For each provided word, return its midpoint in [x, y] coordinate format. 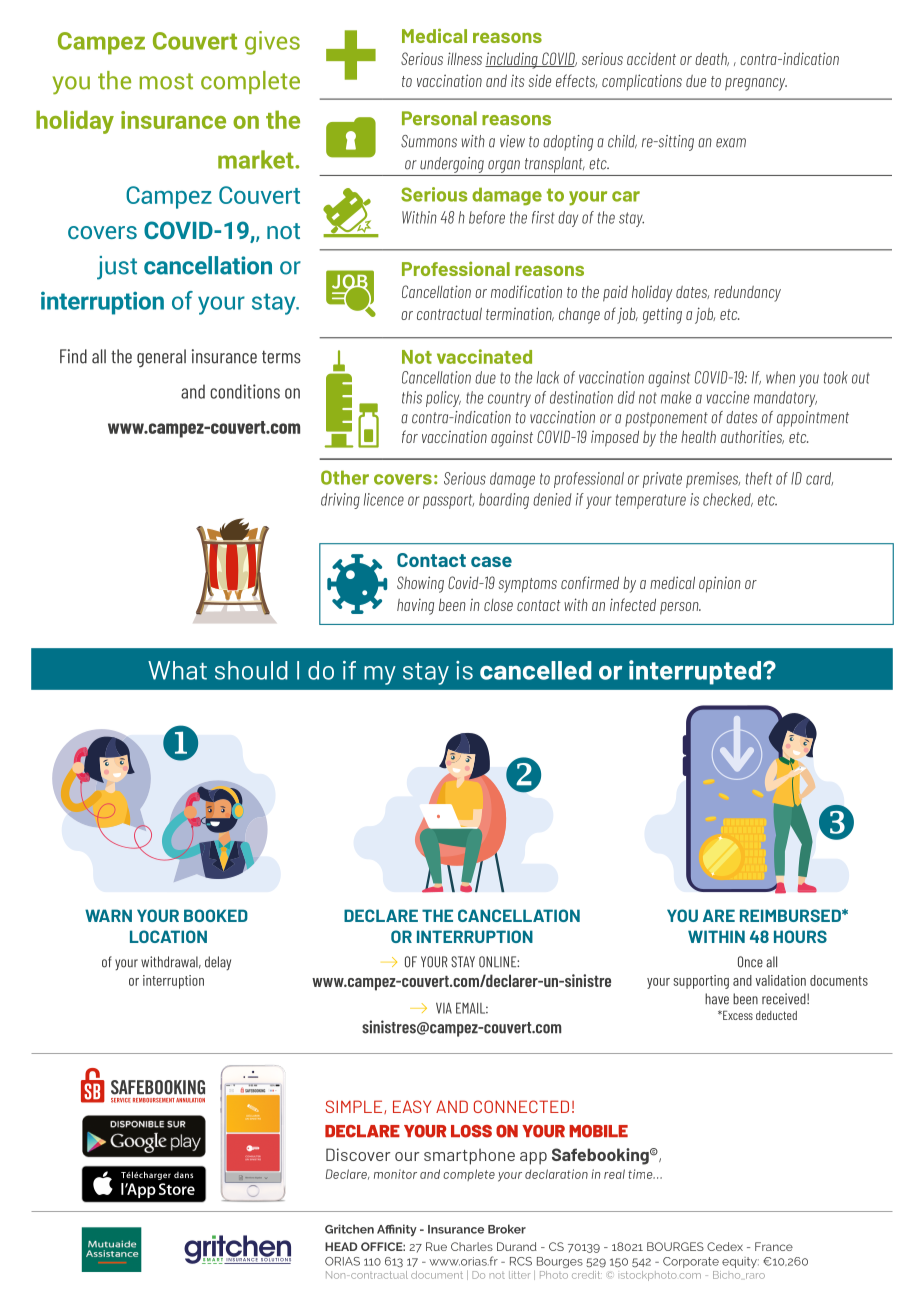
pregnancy [756, 84]
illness [465, 58]
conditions [245, 391]
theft [759, 478]
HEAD [341, 1246]
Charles [472, 1246]
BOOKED [216, 915]
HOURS [800, 936]
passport [448, 501]
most [166, 81]
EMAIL [472, 1008]
